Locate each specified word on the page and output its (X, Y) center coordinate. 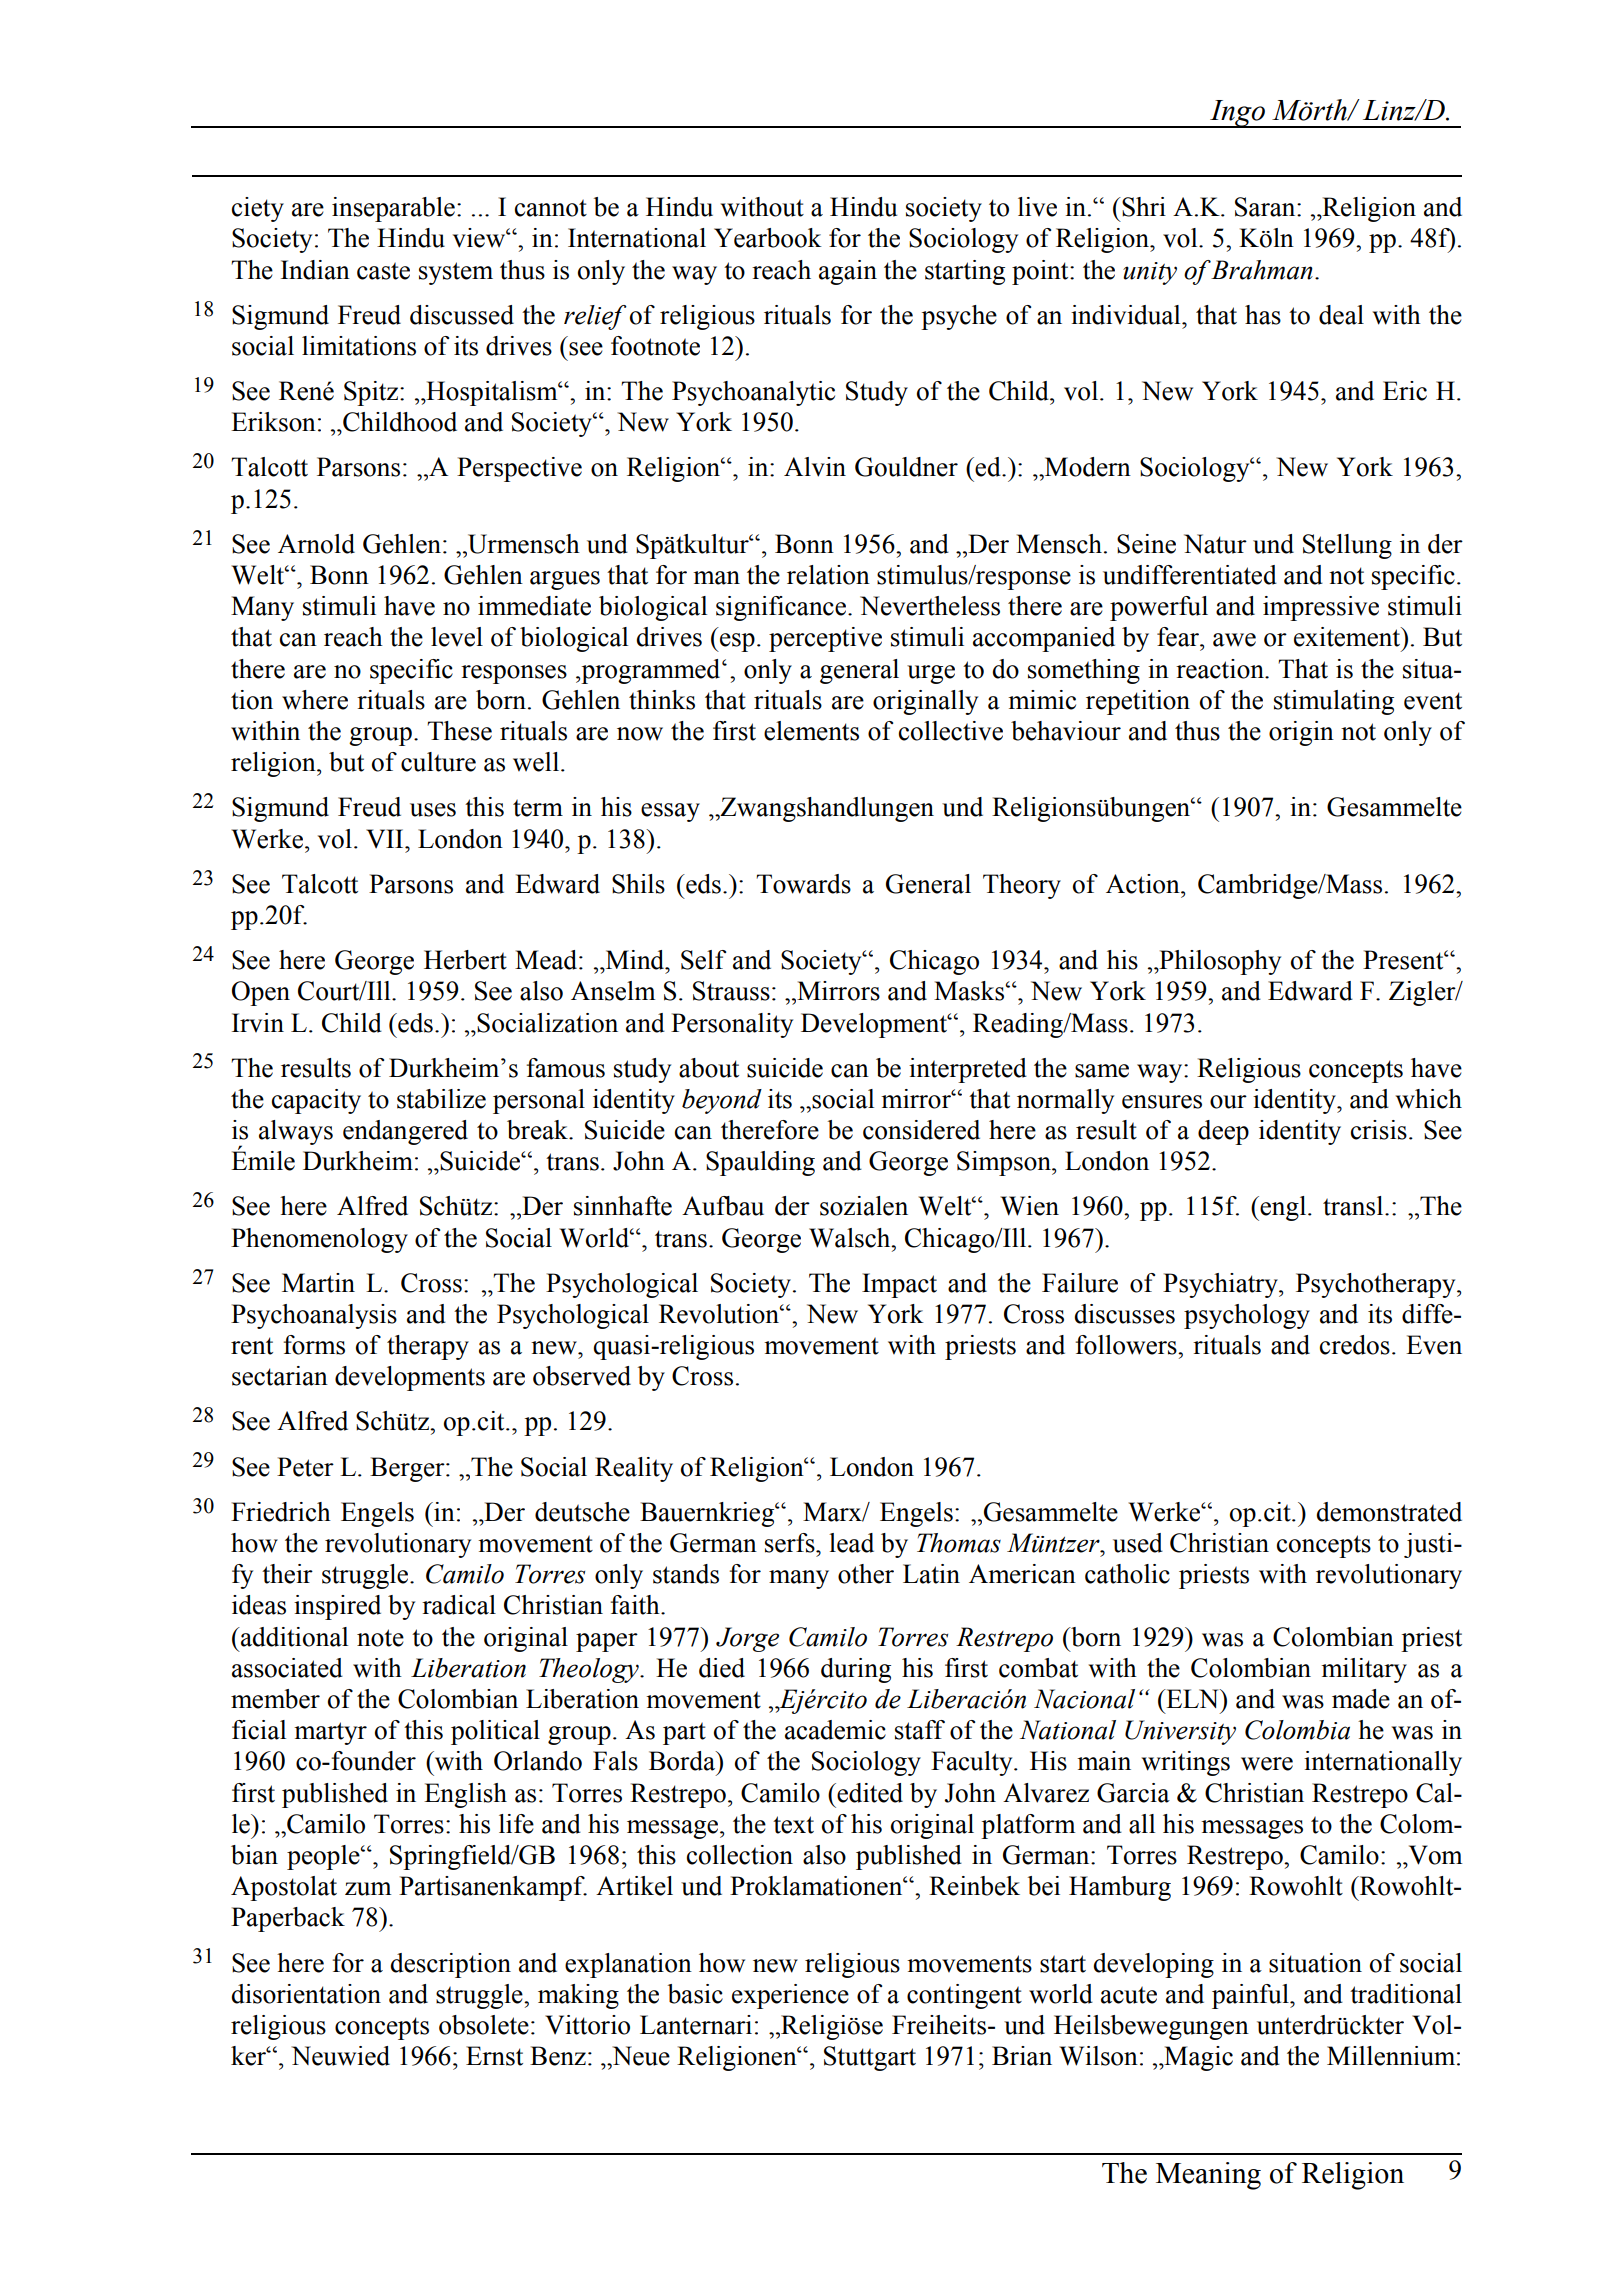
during (856, 1670)
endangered (405, 1132)
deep (1223, 1132)
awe (1234, 640)
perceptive (825, 639)
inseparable (393, 209)
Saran (1266, 207)
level (457, 637)
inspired (337, 1607)
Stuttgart (870, 2058)
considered (921, 1130)
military (1364, 1670)
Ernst (494, 2056)
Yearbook (768, 238)
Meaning (1208, 2176)
